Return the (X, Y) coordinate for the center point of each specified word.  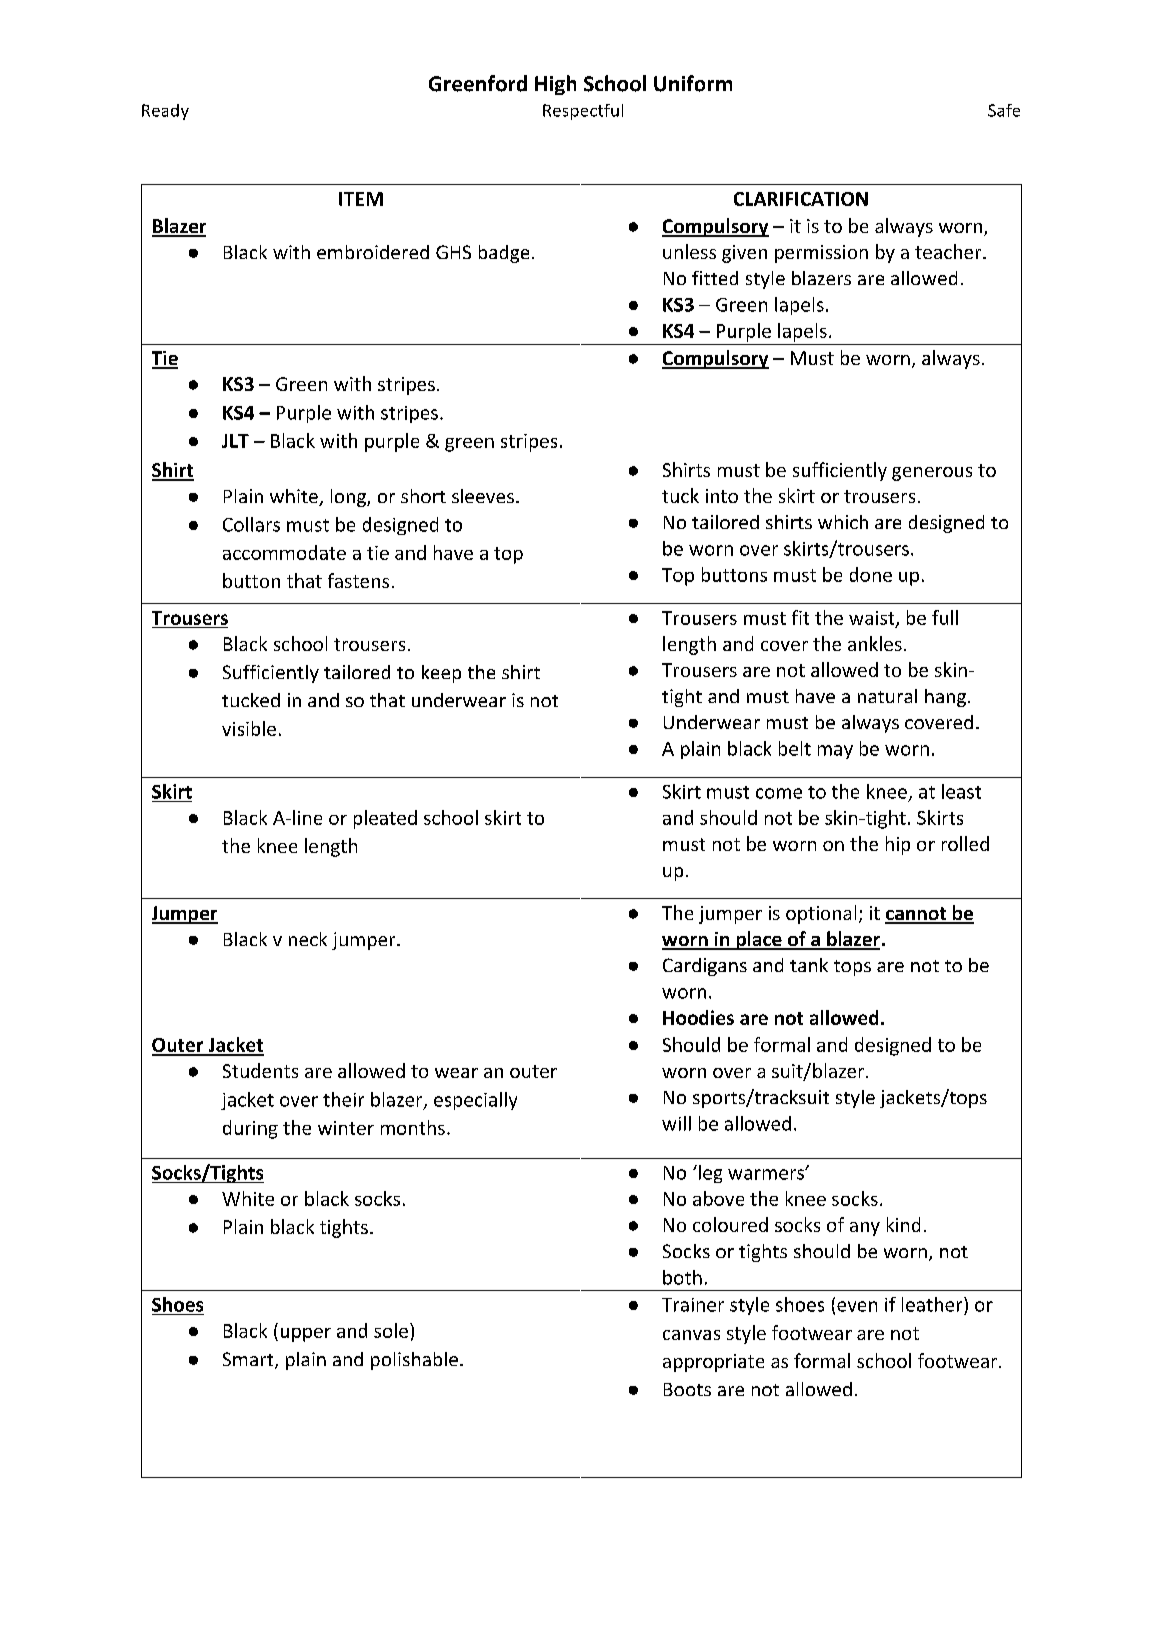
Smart (249, 1360)
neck (308, 939)
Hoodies (698, 1017)
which (843, 522)
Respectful (583, 112)
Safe (1004, 110)
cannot (917, 915)
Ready (165, 112)
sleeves (483, 496)
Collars (251, 524)
